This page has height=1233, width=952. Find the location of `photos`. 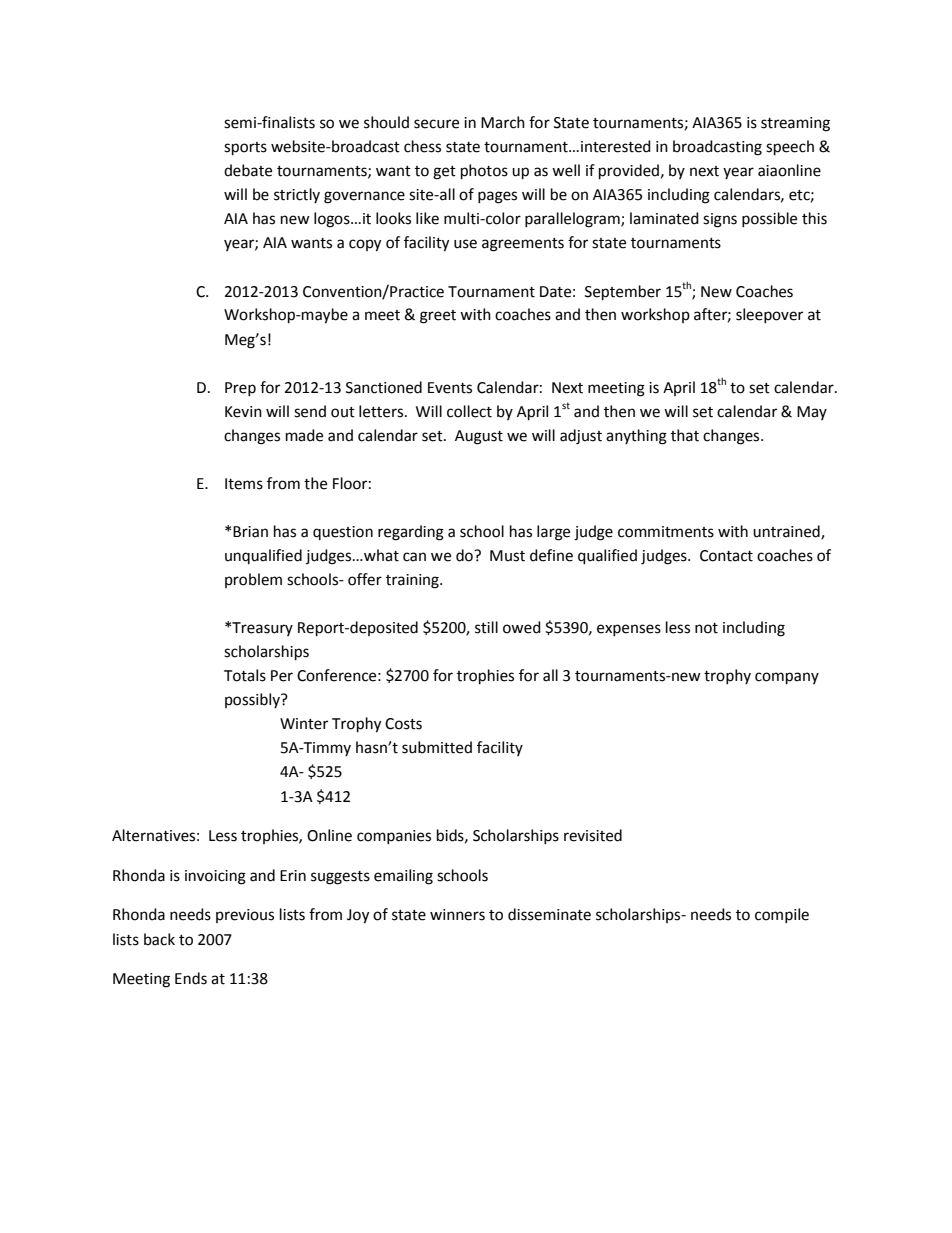

photos is located at coordinates (484, 172).
